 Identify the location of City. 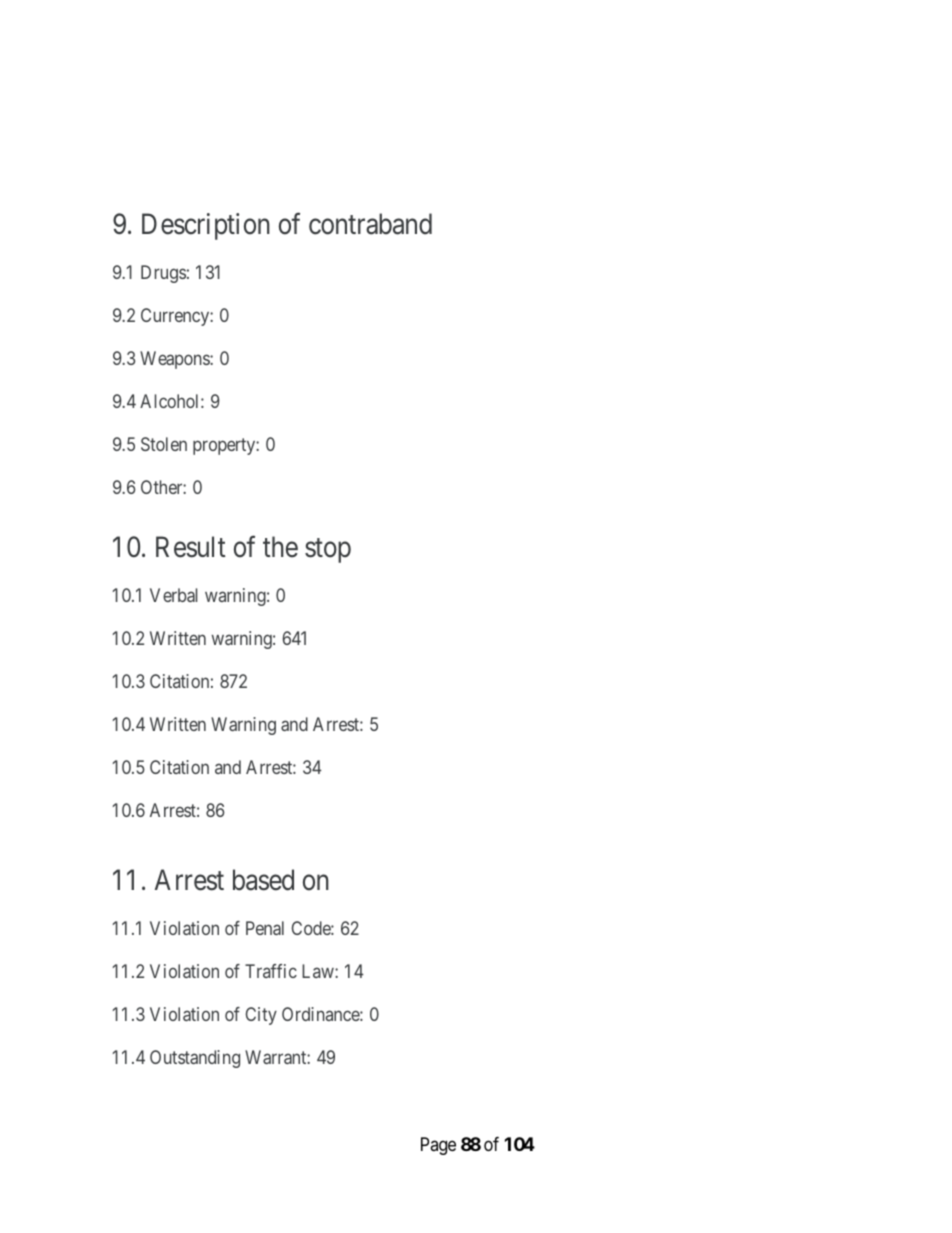
(261, 1016).
